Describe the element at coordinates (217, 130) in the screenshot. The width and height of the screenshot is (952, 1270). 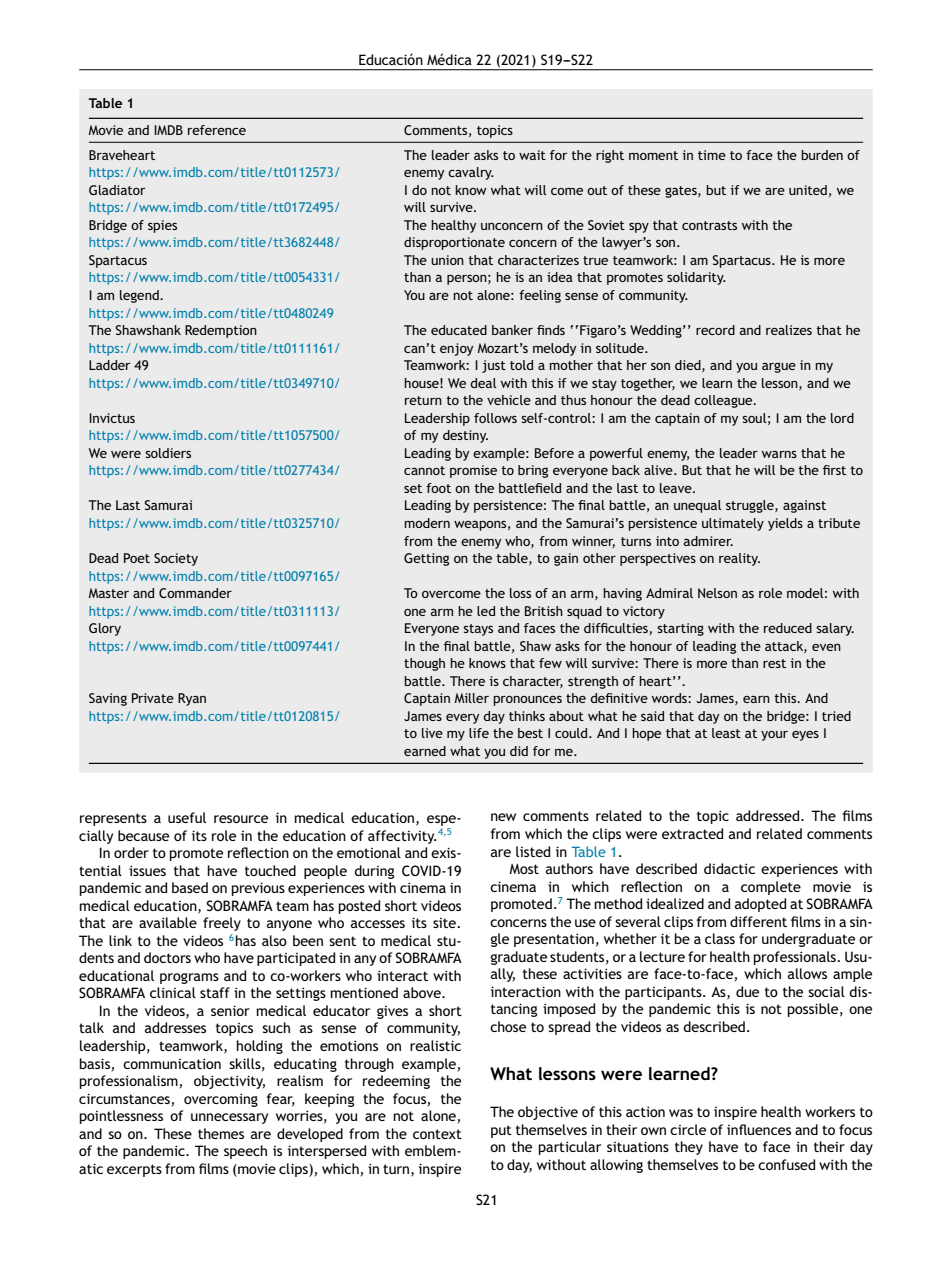
I see `reference` at that location.
